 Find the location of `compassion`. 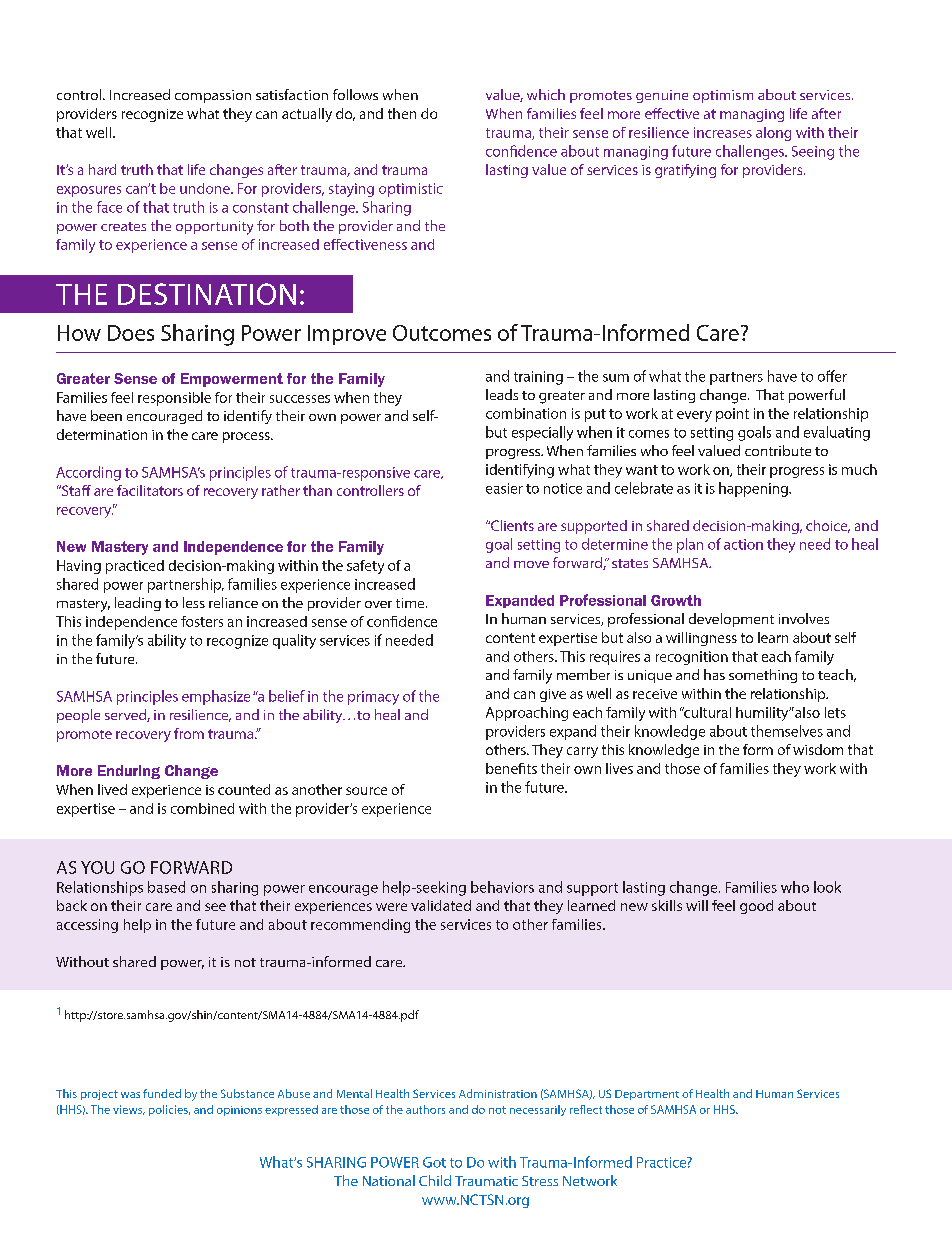

compassion is located at coordinates (213, 96).
